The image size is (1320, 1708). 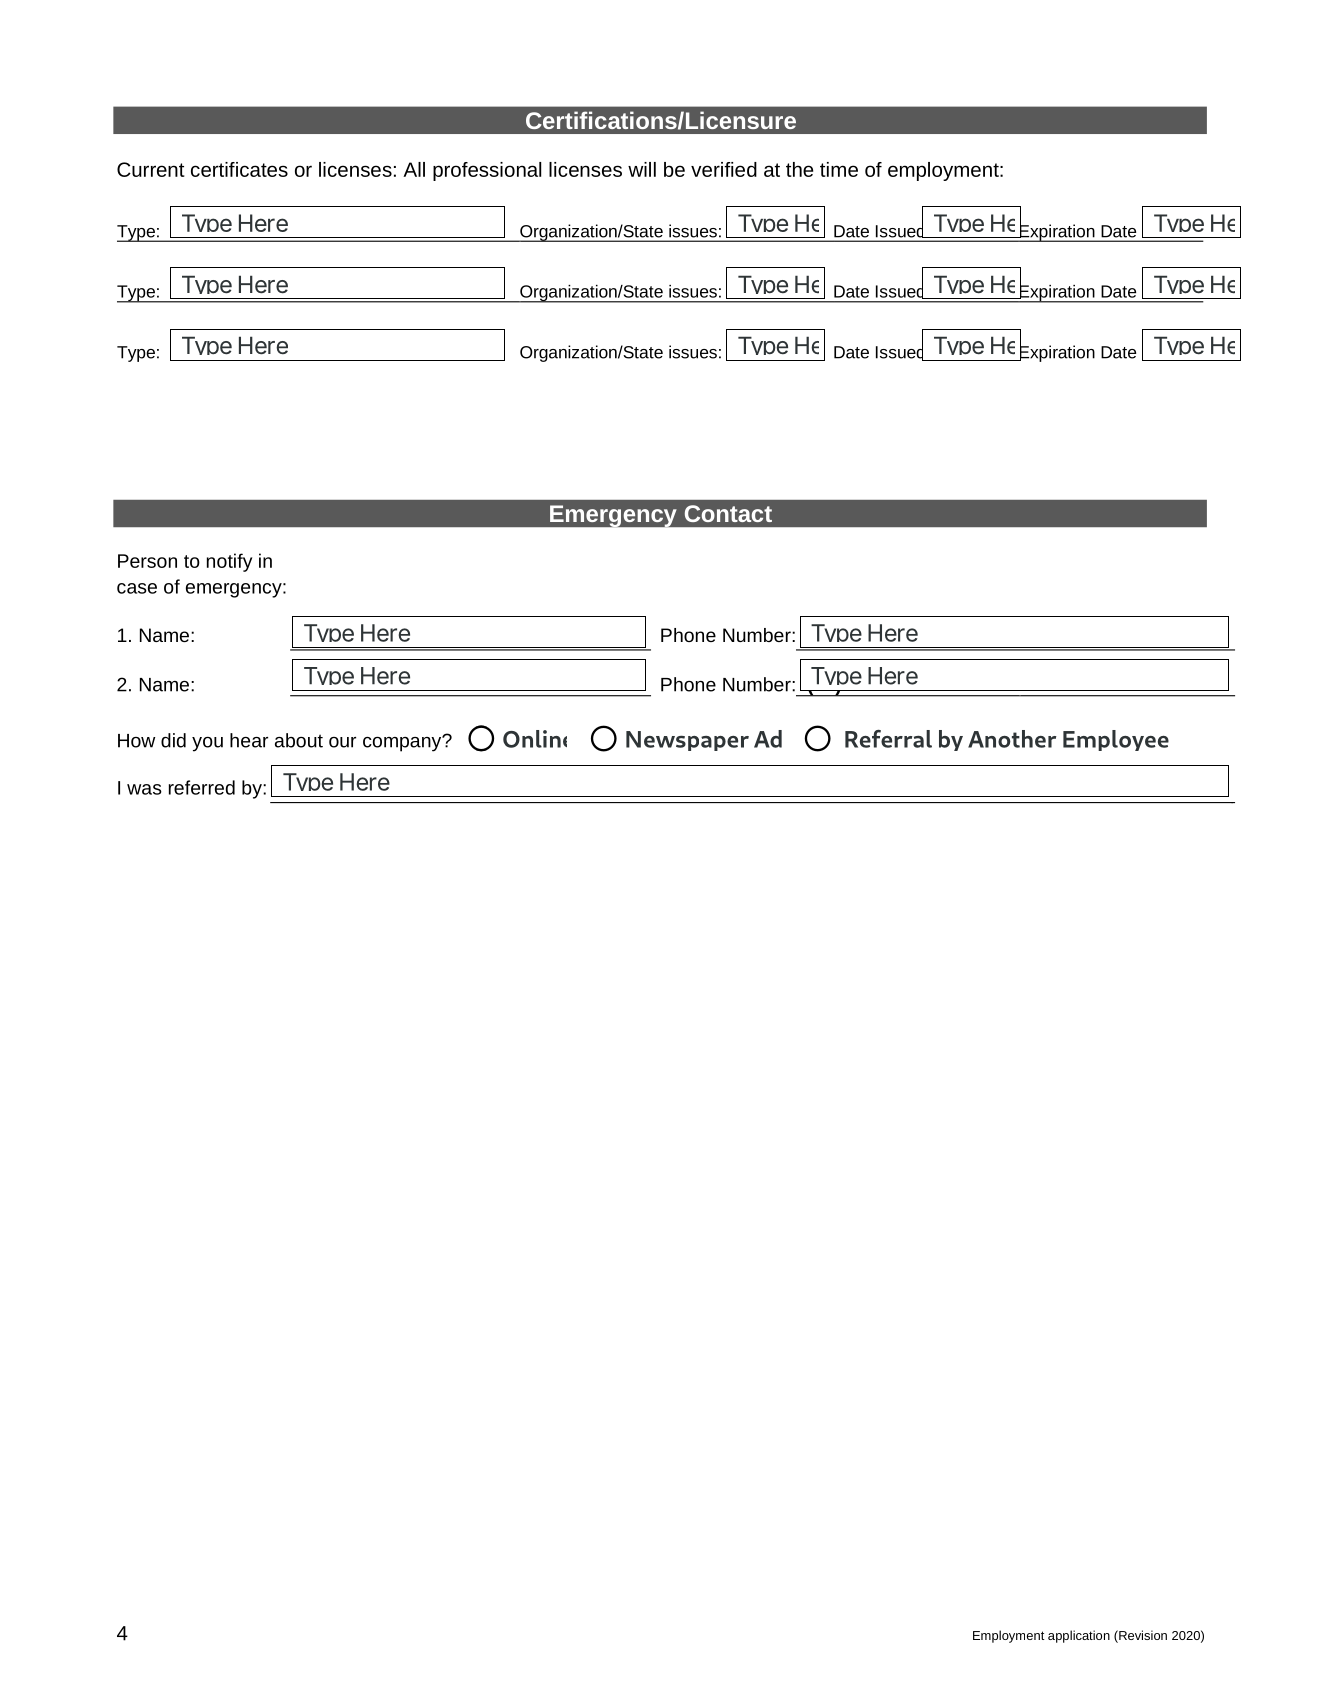 I want to click on Referral, so click(x=888, y=739).
